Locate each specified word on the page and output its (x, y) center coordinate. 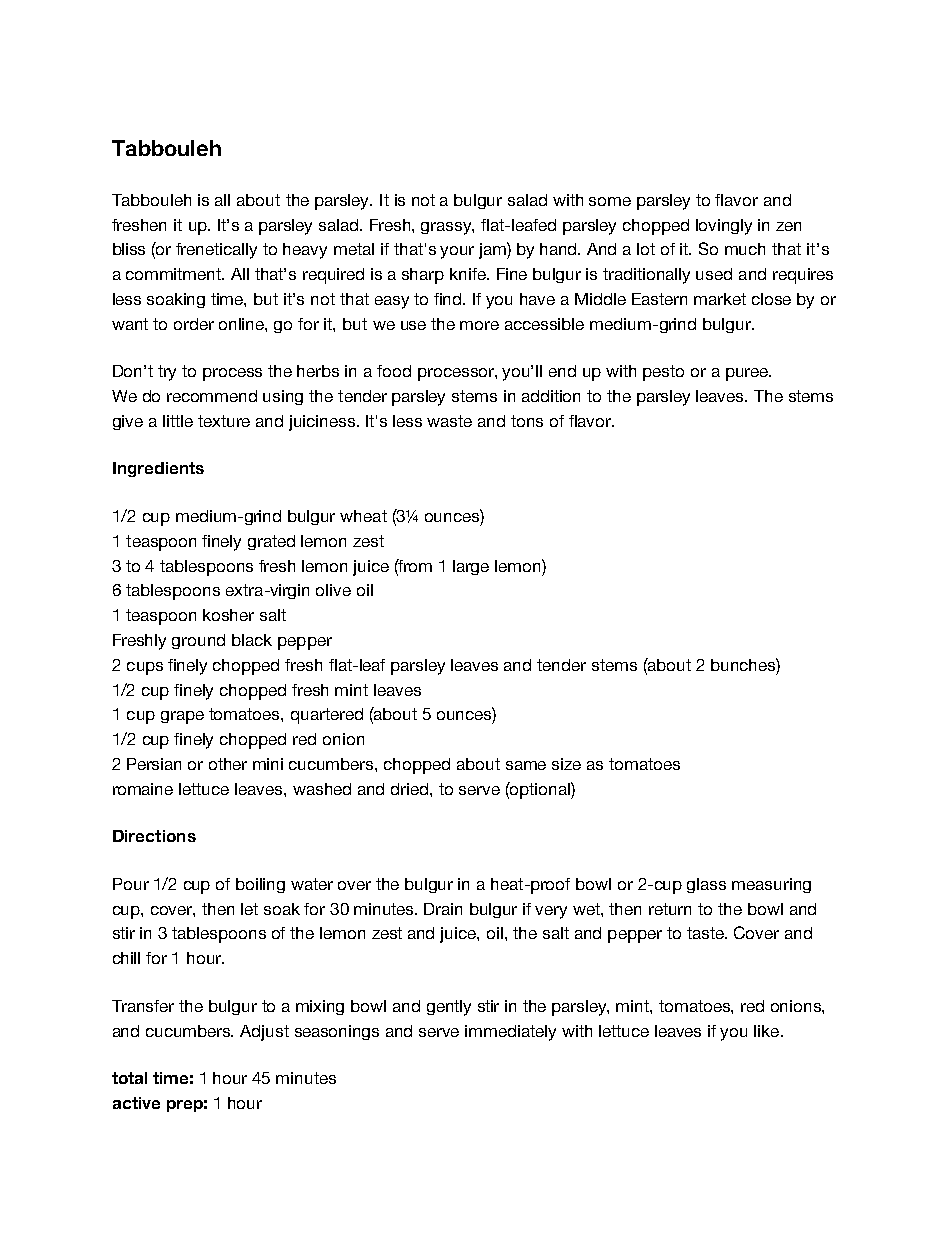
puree (748, 374)
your (457, 252)
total (129, 1078)
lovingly (724, 227)
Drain (443, 909)
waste (449, 421)
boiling (260, 885)
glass (706, 885)
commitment (175, 274)
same (526, 765)
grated (271, 542)
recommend (212, 396)
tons (527, 421)
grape (182, 717)
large (471, 567)
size (566, 764)
